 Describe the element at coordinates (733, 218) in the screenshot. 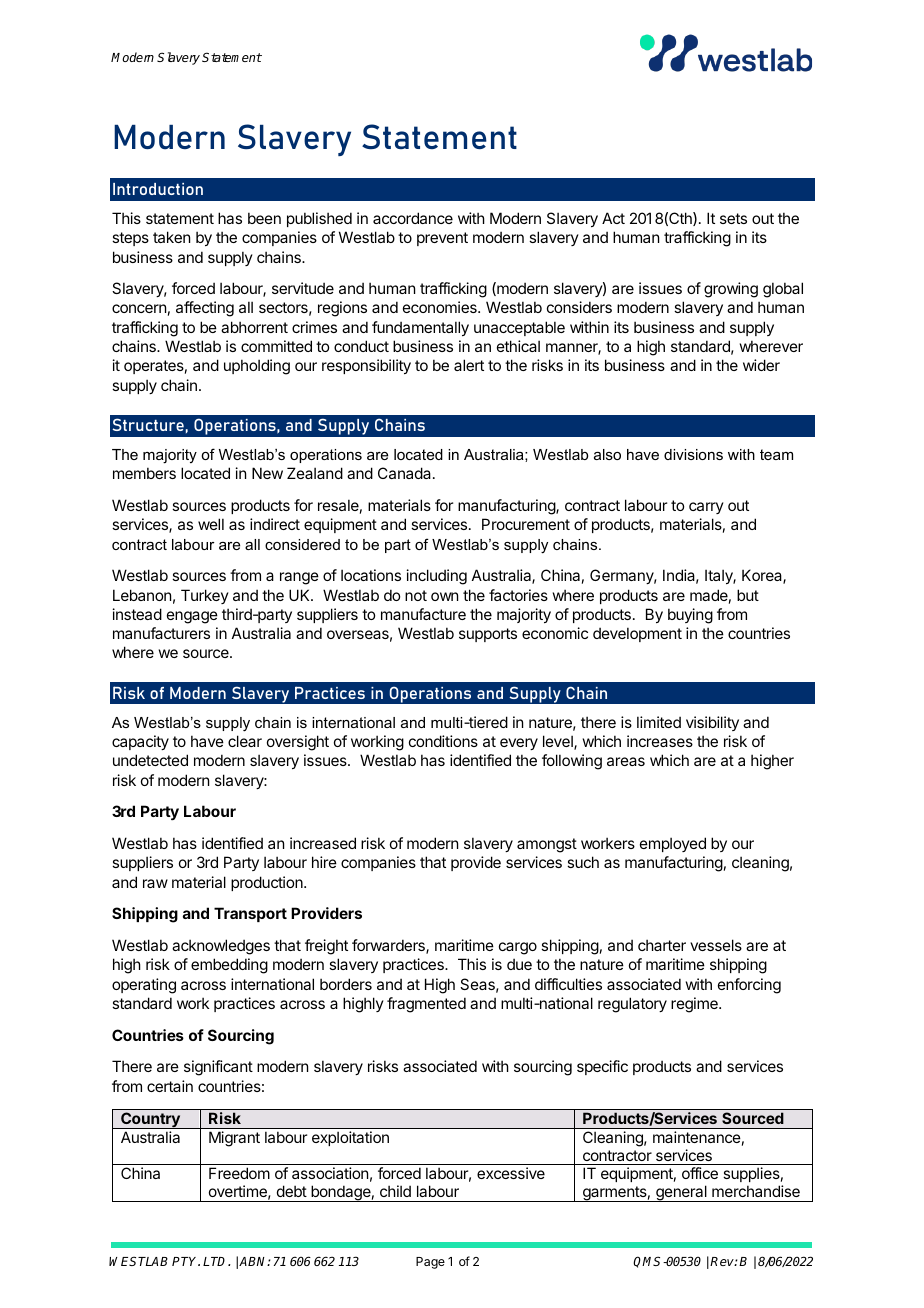

I see `sets` at that location.
